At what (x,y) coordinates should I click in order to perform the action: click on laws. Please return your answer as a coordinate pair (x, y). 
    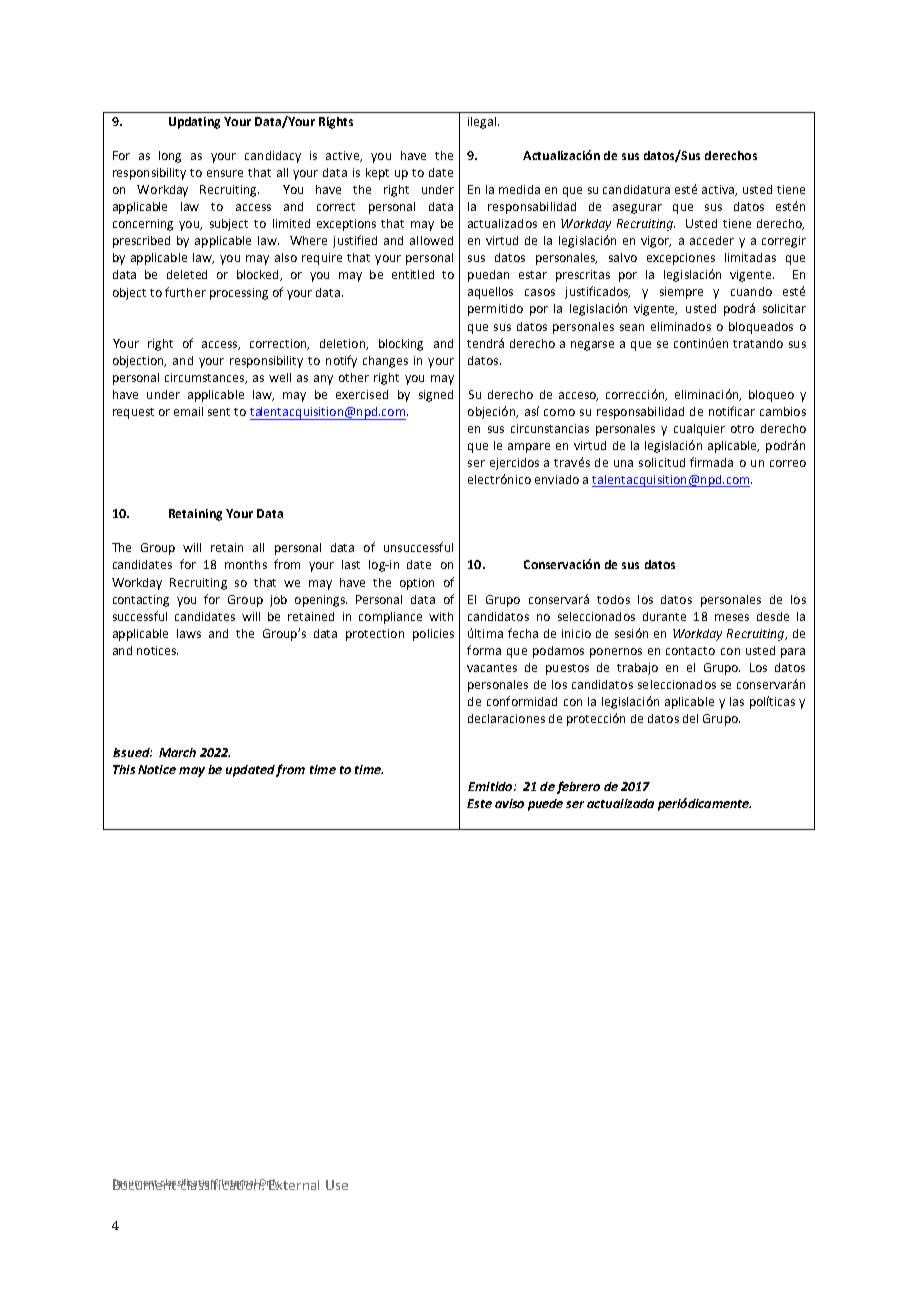
    Looking at the image, I should click on (189, 633).
